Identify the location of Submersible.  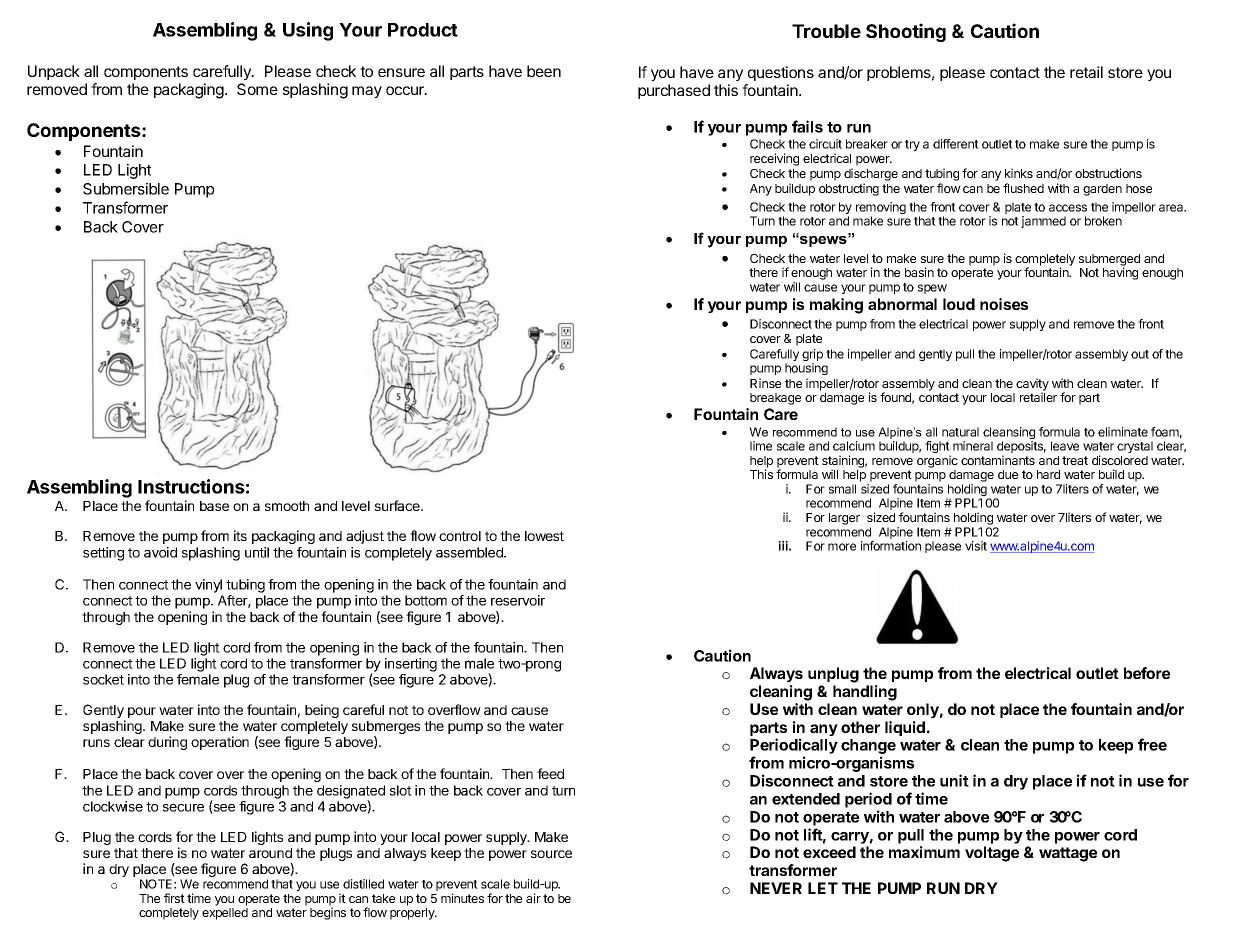
(126, 189).
